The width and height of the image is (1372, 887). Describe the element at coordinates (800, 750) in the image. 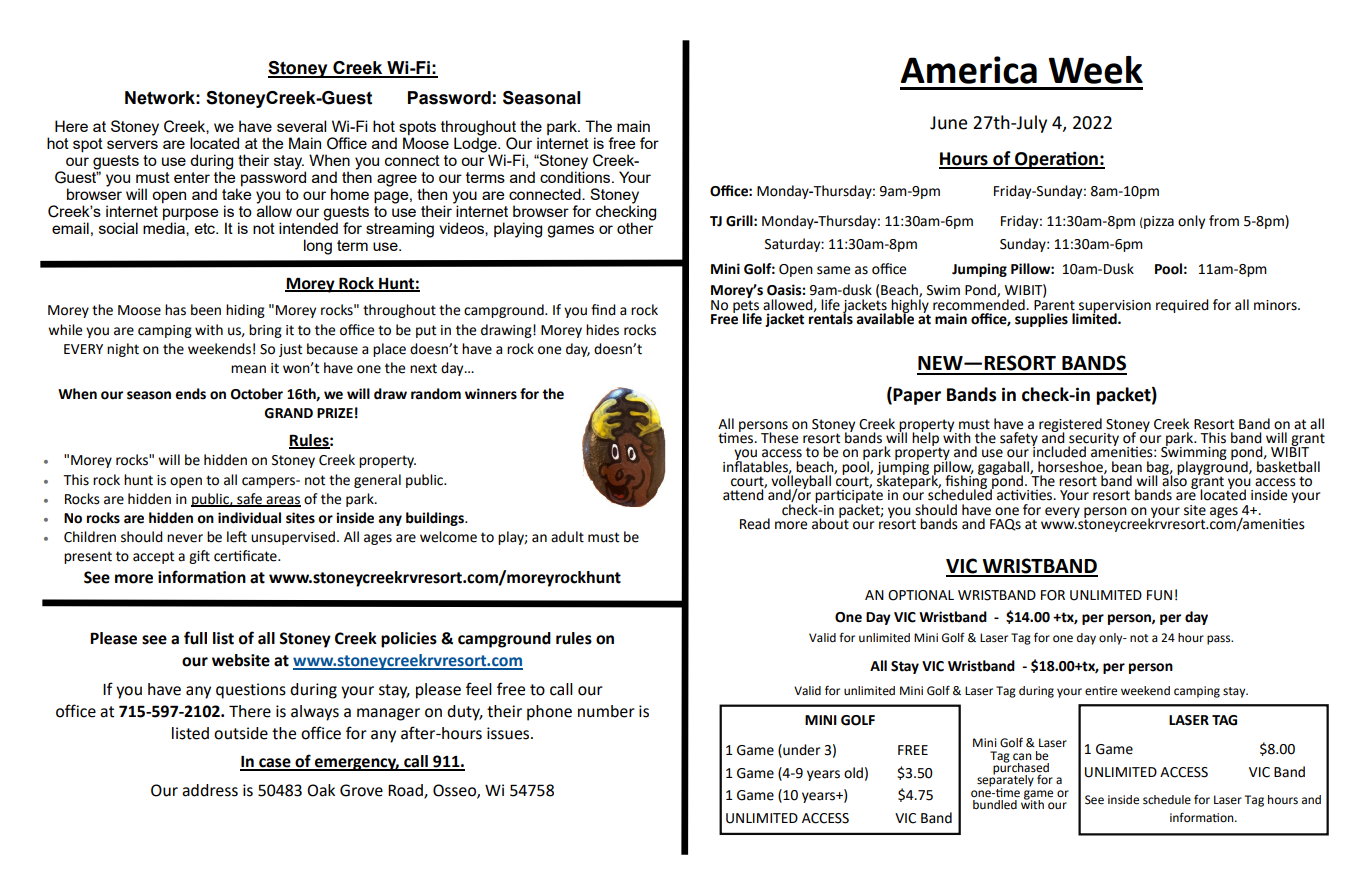

I see `under` at that location.
